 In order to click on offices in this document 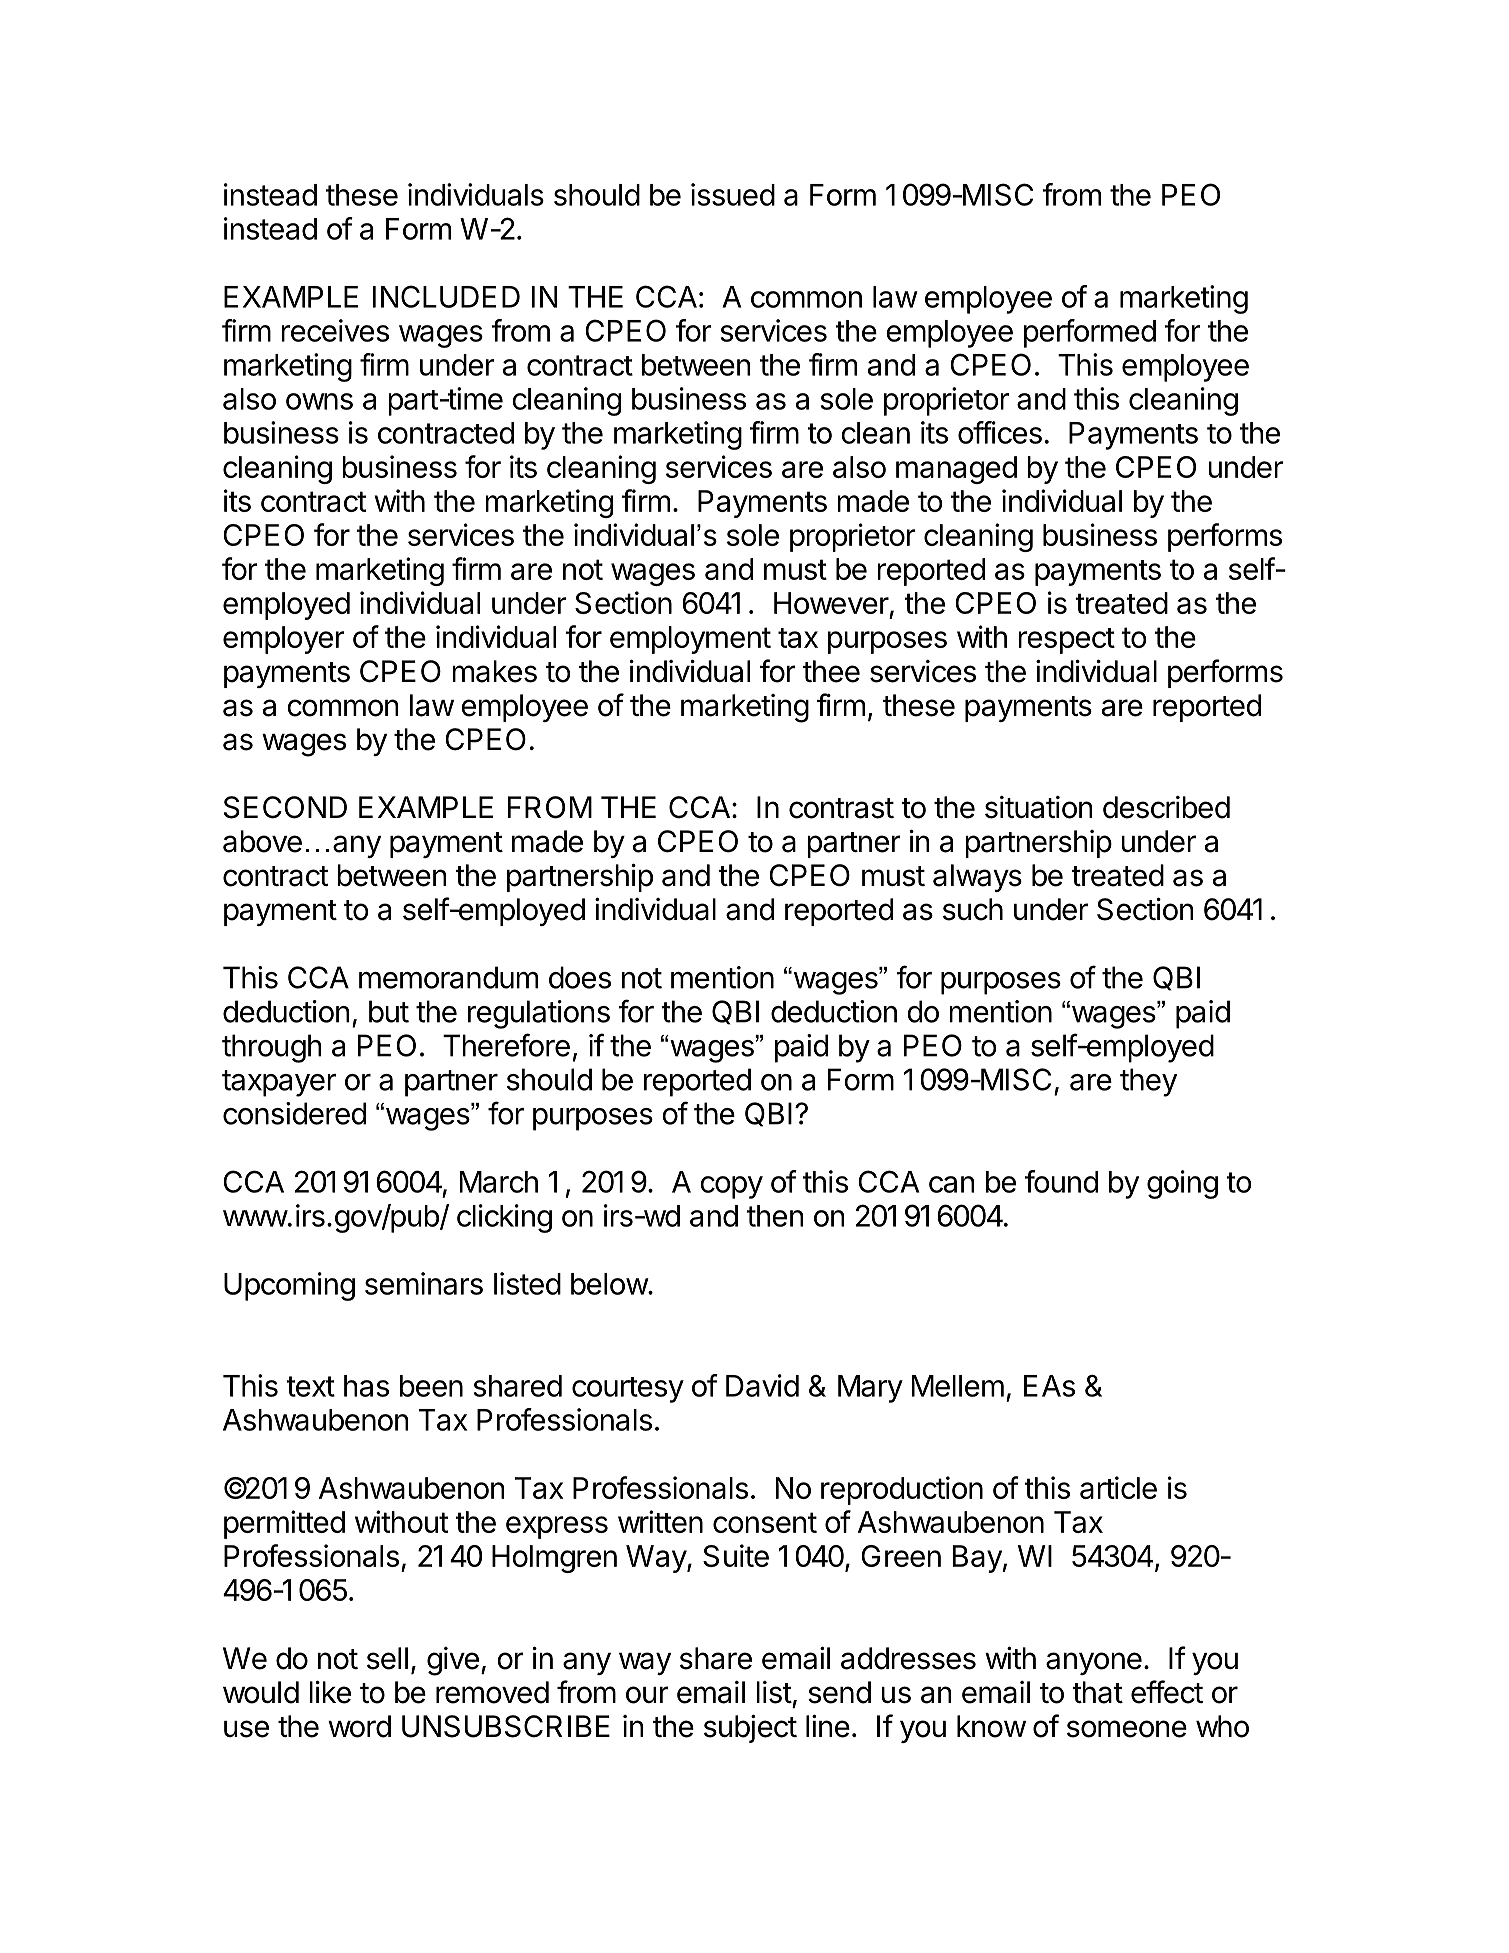, I will do `click(1000, 432)`.
